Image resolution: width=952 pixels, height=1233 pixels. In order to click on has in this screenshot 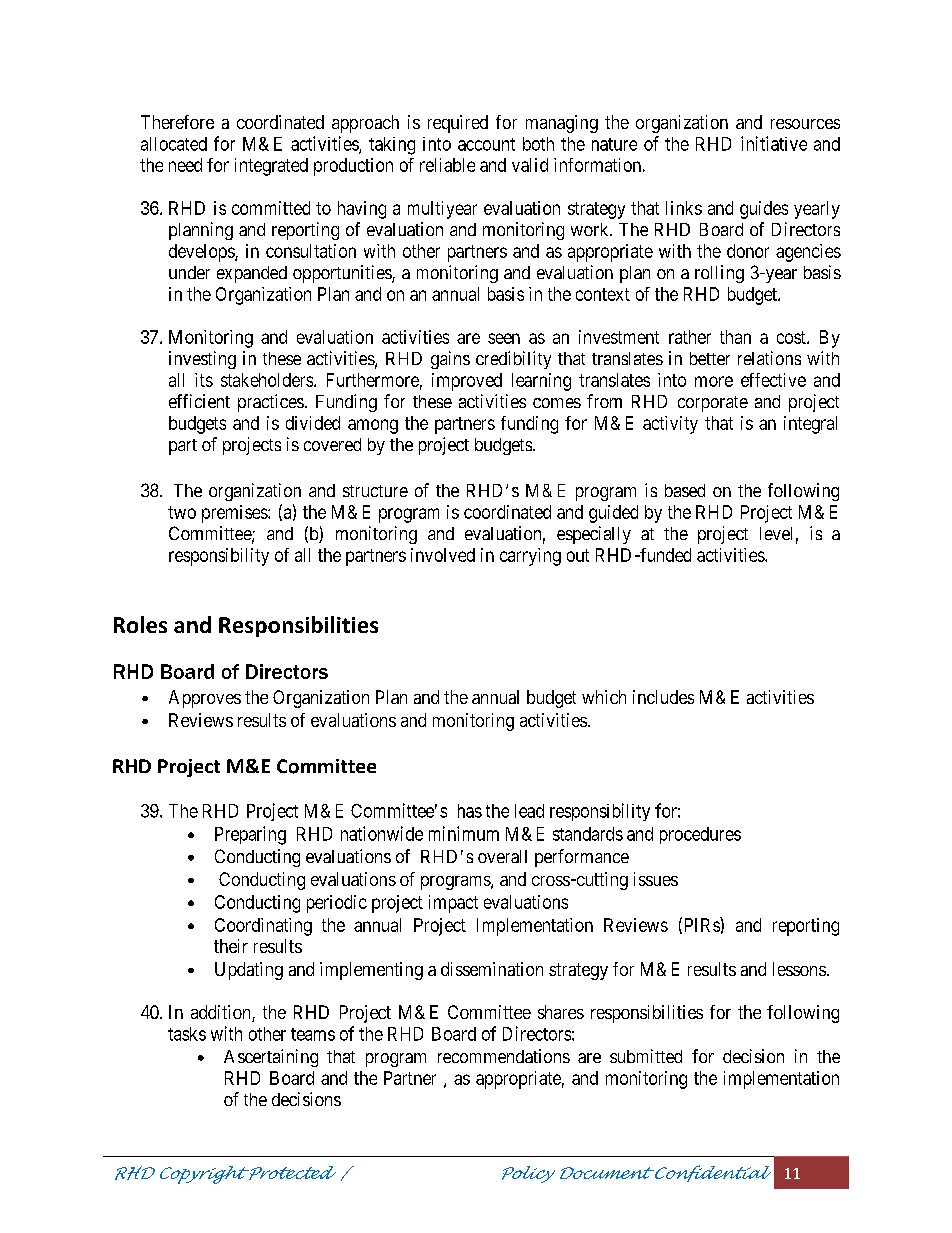, I will do `click(470, 811)`.
